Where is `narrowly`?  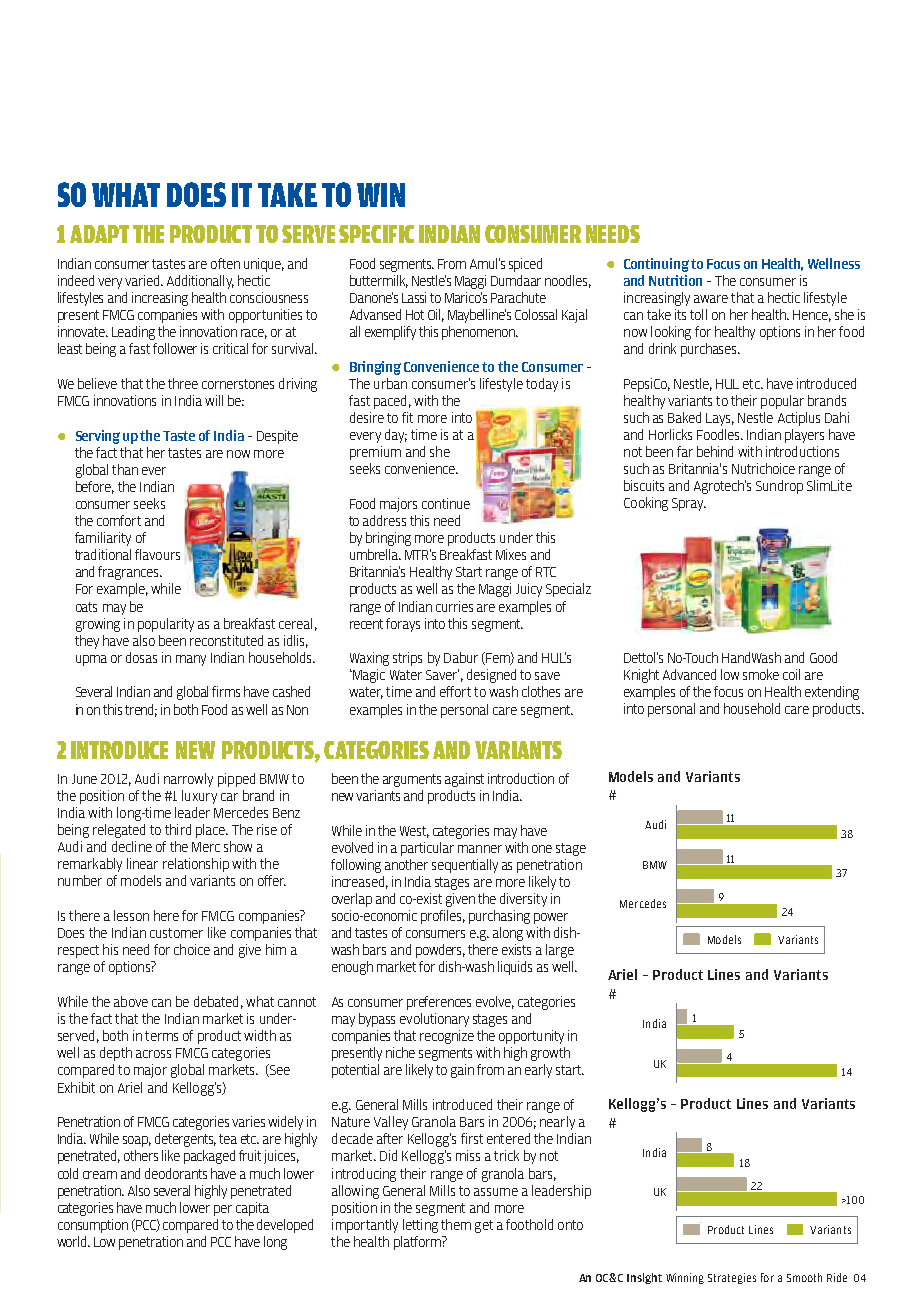 narrowly is located at coordinates (188, 780).
